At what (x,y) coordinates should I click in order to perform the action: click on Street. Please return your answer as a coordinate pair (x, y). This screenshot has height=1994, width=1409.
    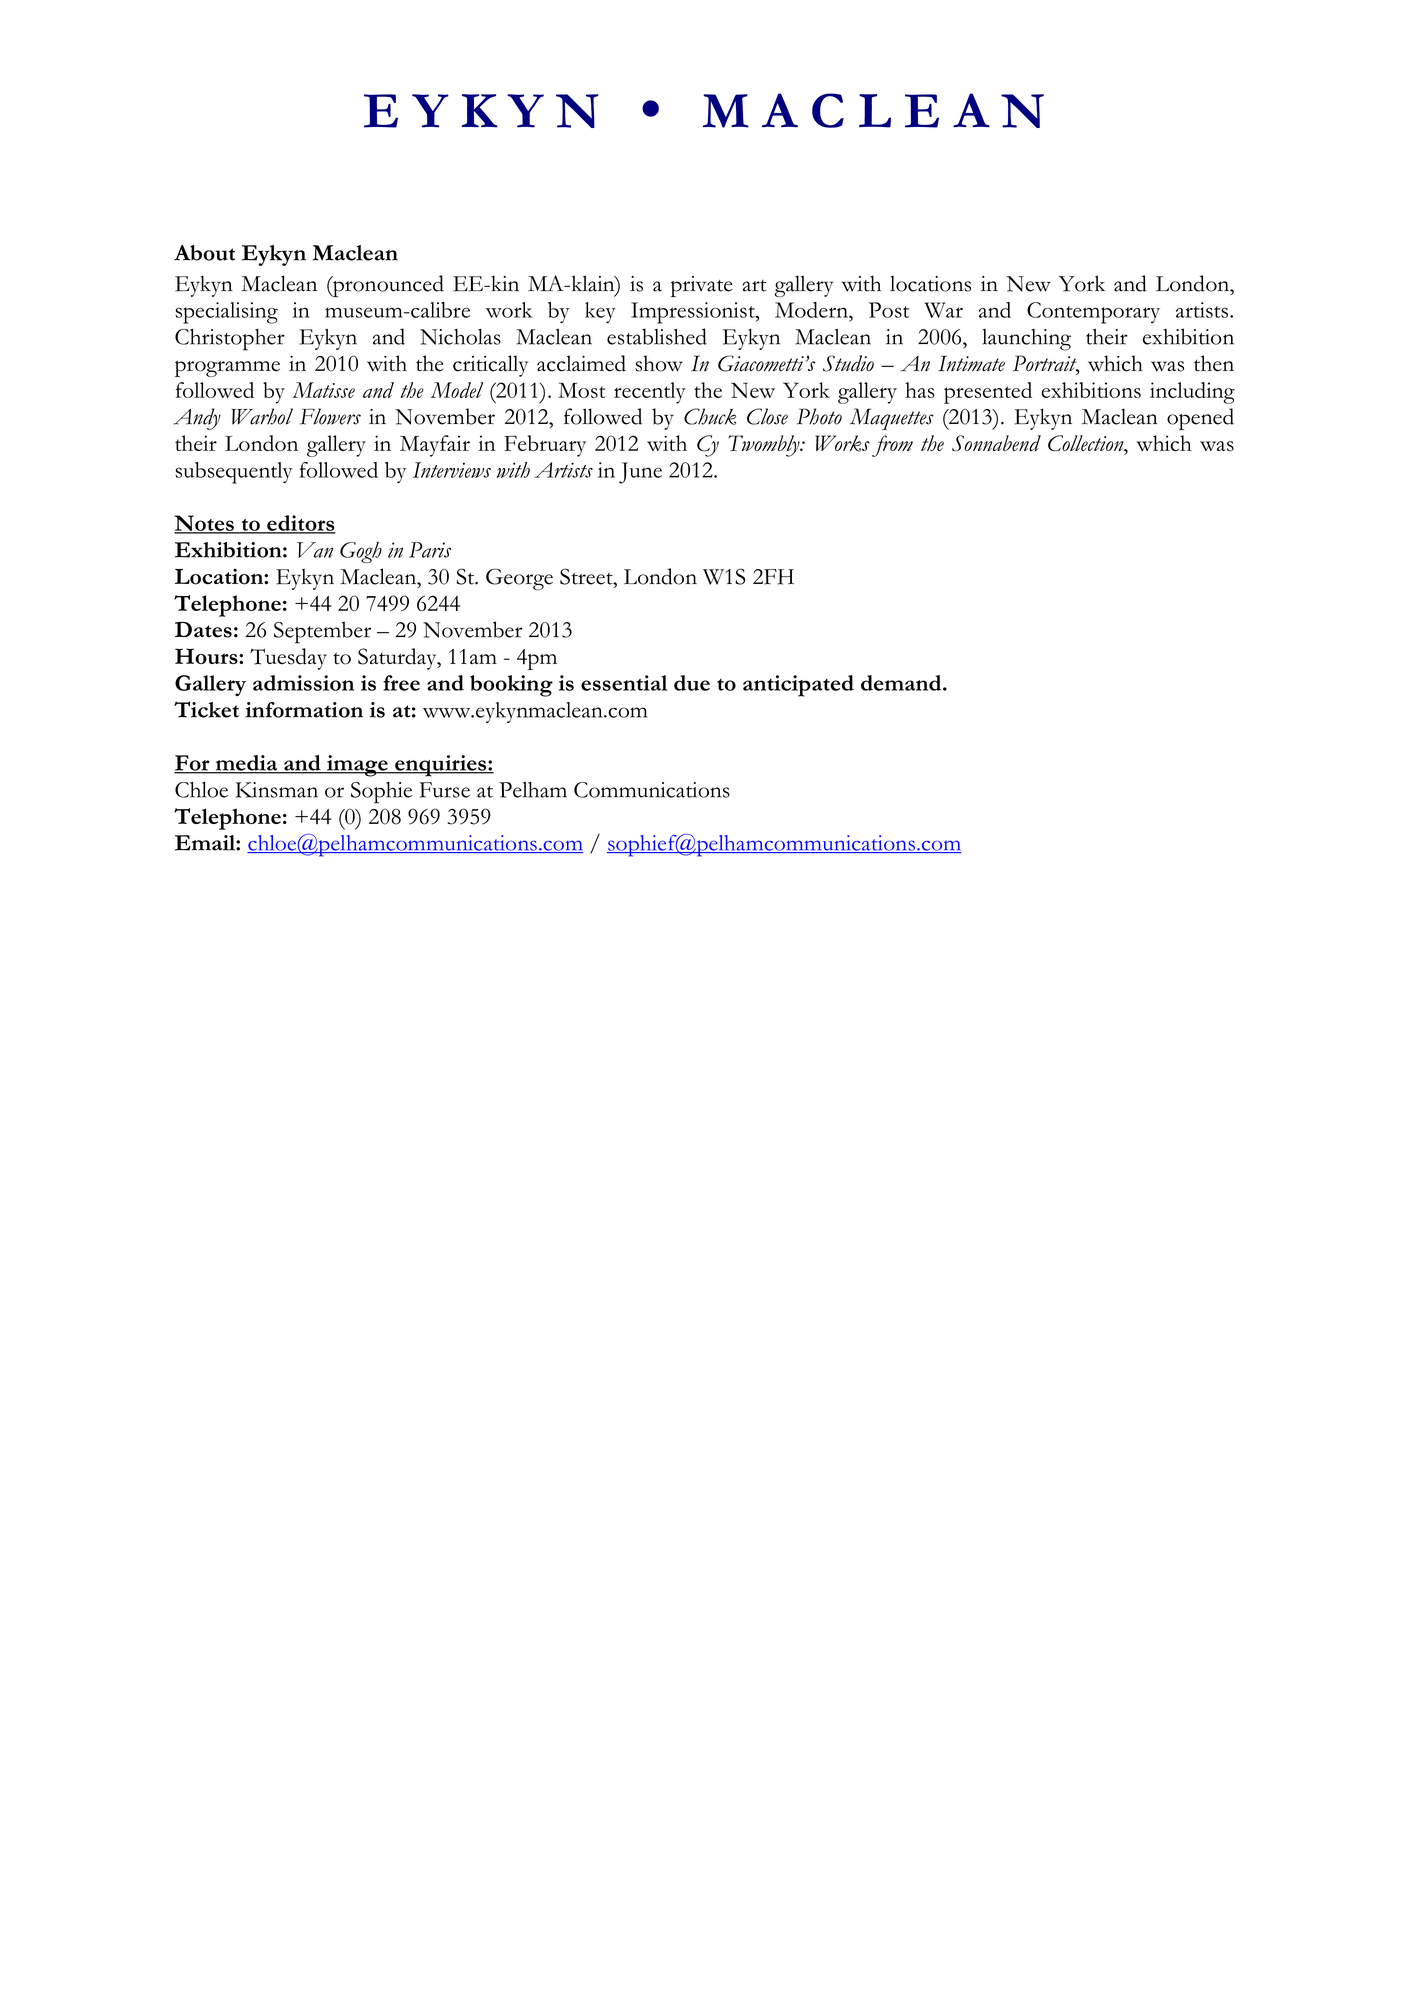
    Looking at the image, I should click on (587, 576).
